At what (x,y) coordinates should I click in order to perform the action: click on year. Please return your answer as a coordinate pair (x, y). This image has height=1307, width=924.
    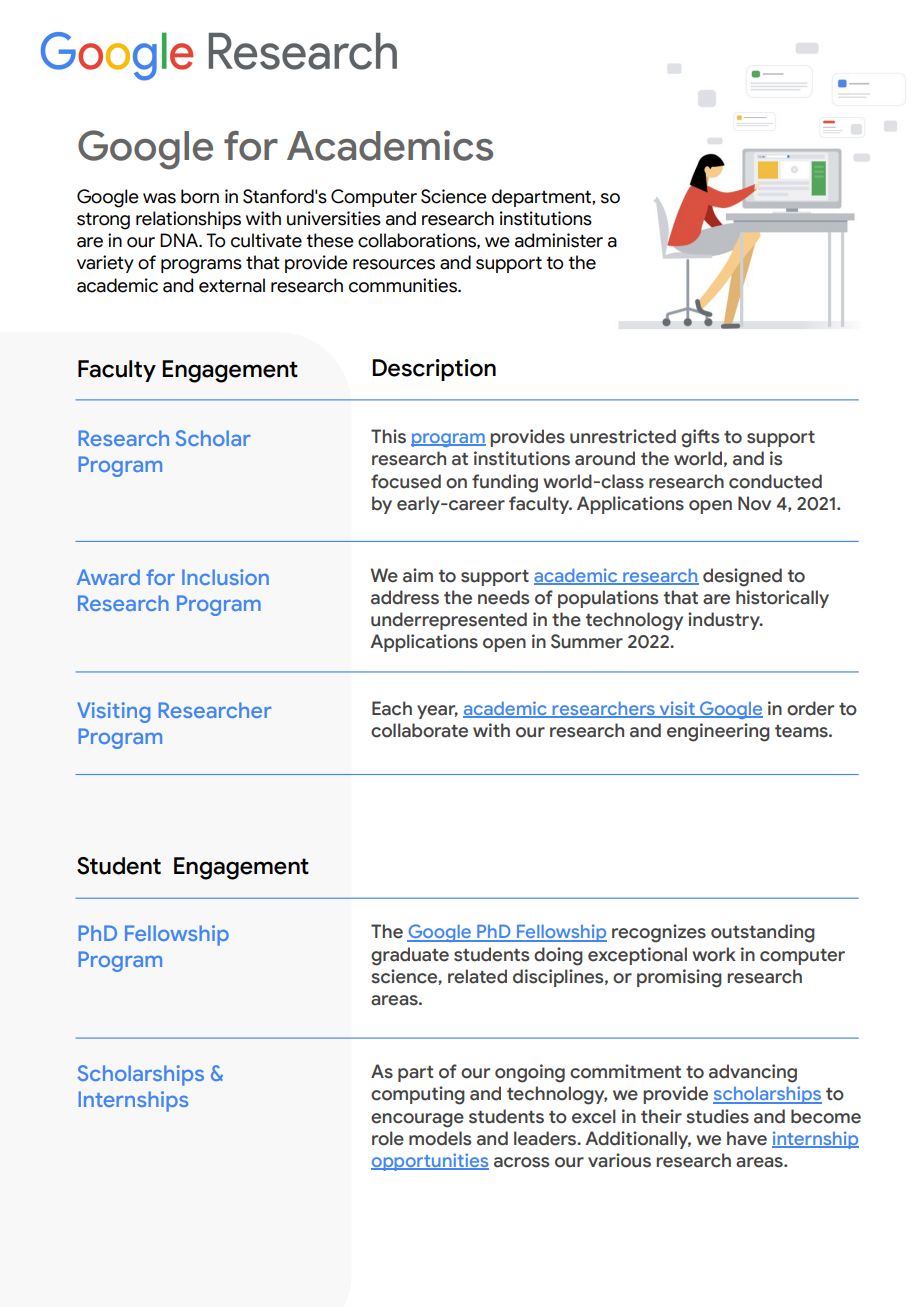
    Looking at the image, I should click on (437, 712).
